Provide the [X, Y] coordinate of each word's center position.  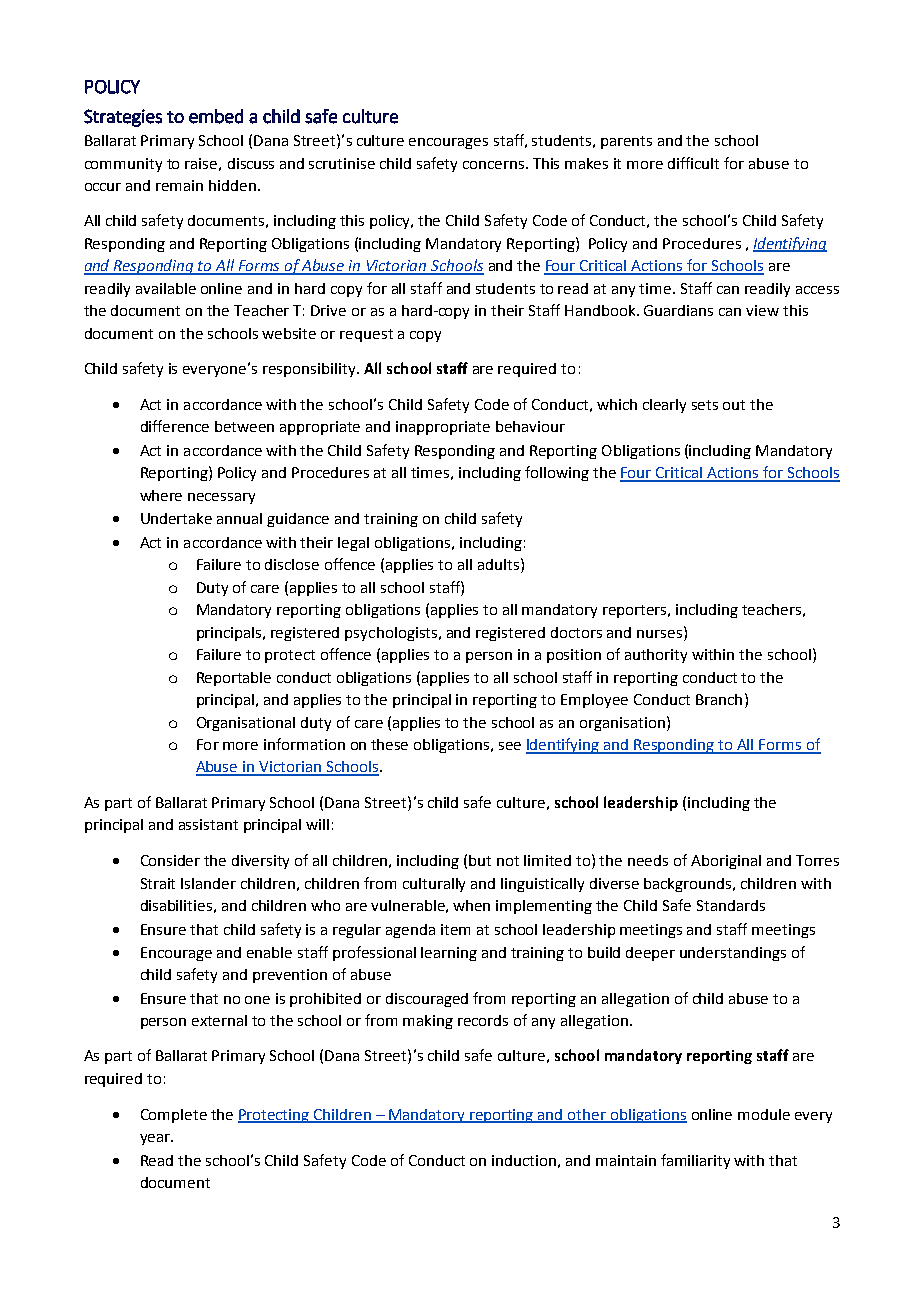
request [366, 335]
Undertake [176, 518]
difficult [693, 163]
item [455, 929]
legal [353, 544]
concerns [495, 165]
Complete [174, 1116]
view [762, 310]
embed [216, 116]
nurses [659, 634]
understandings [733, 954]
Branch [719, 699]
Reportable [234, 679]
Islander [208, 883]
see [510, 746]
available [166, 288]
